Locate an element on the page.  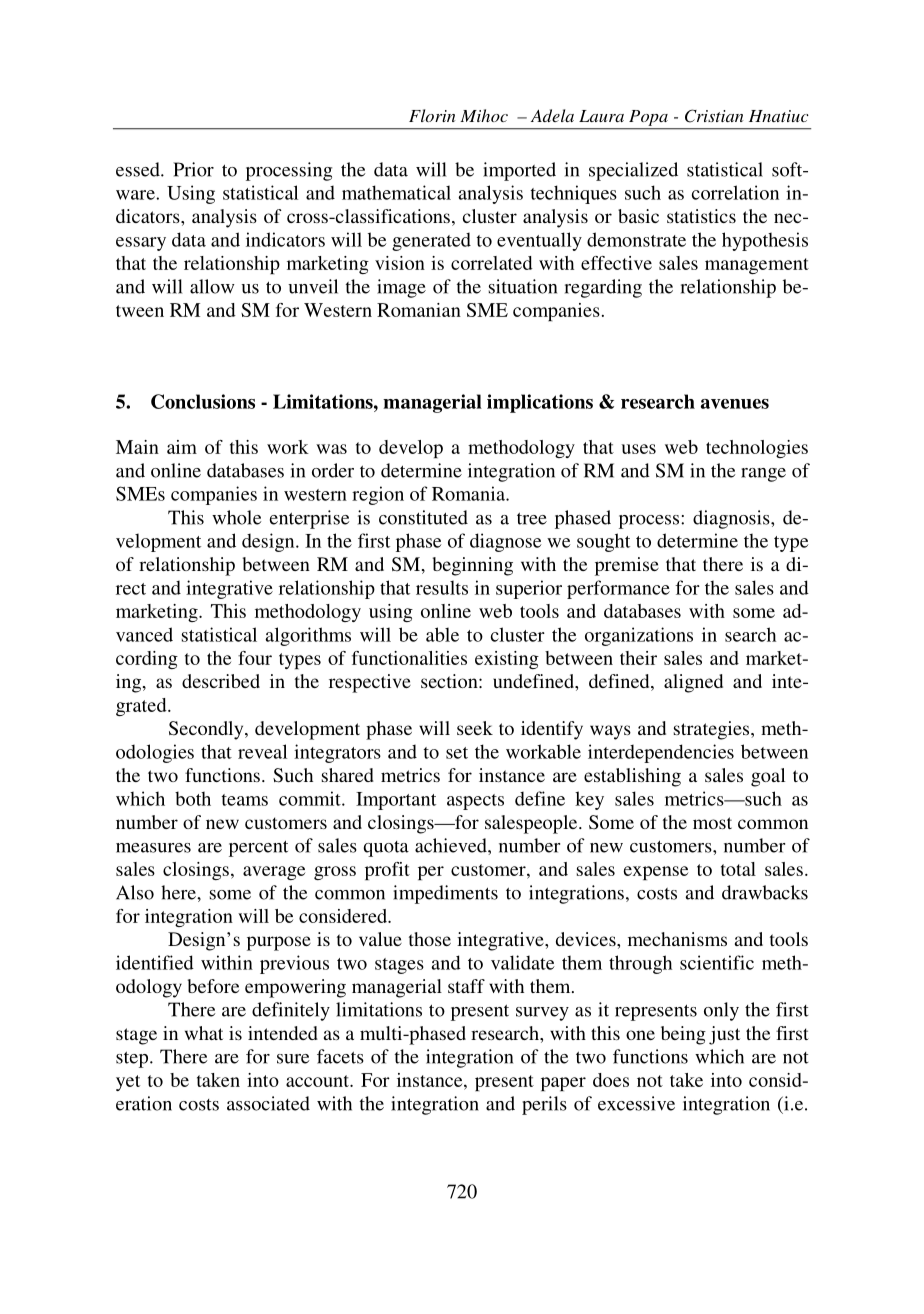
uses is located at coordinates (638, 449).
